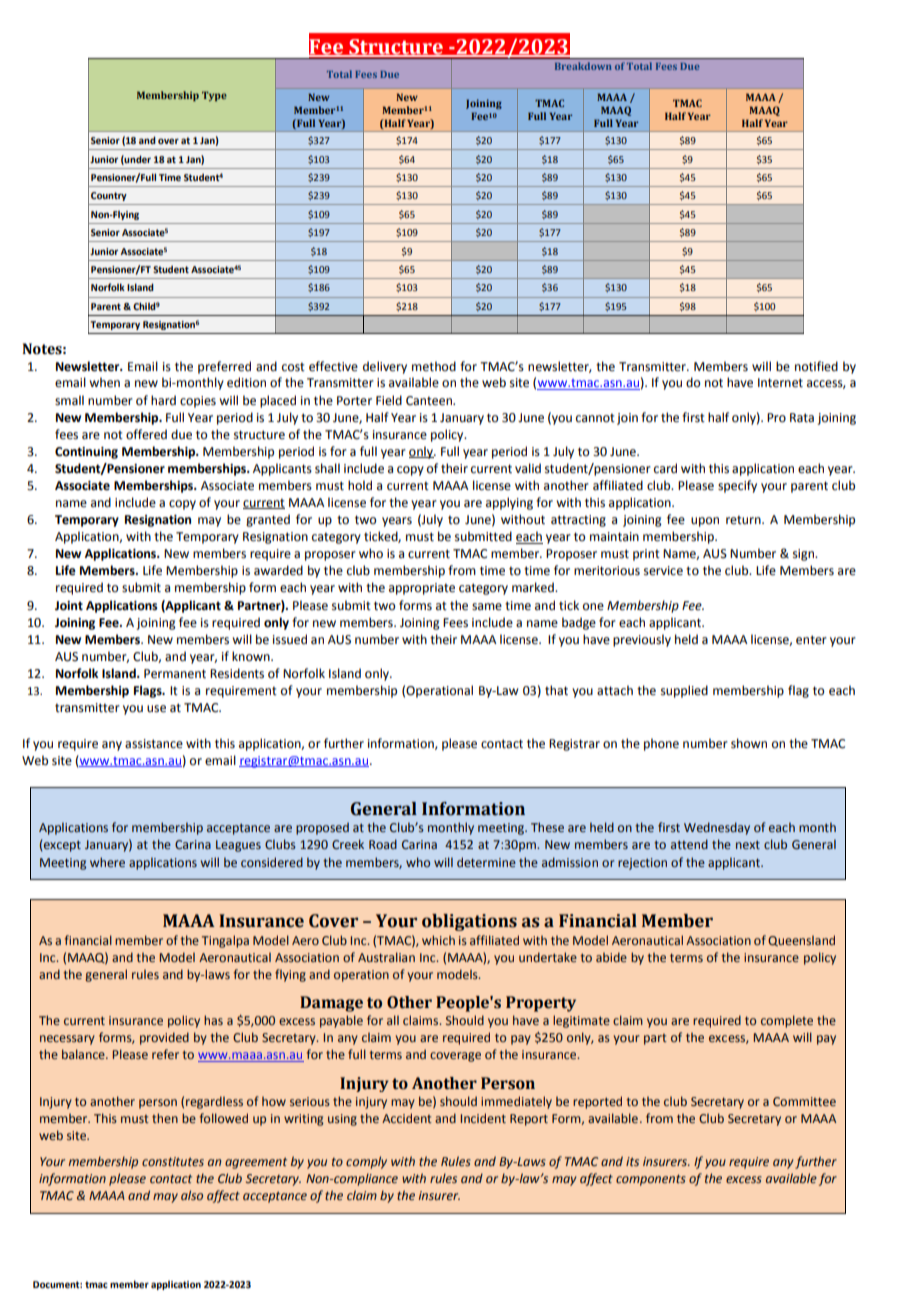 This document has width=924, height=1308. I want to click on same, so click(487, 607).
